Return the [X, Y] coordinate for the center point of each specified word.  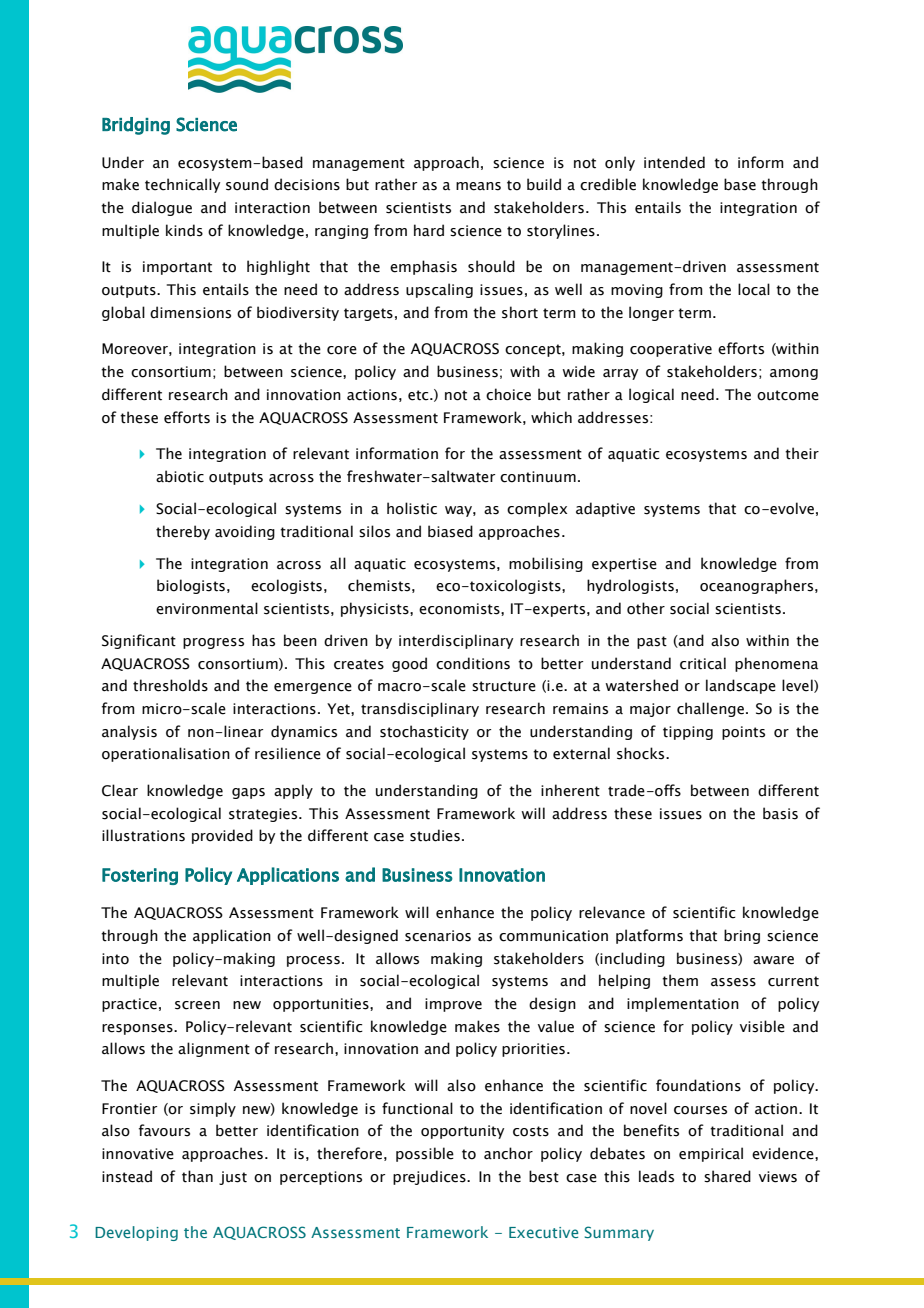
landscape [741, 686]
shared [727, 1176]
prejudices [430, 1177]
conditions [473, 663]
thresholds [170, 685]
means [478, 186]
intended [674, 162]
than [197, 1176]
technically [182, 185]
